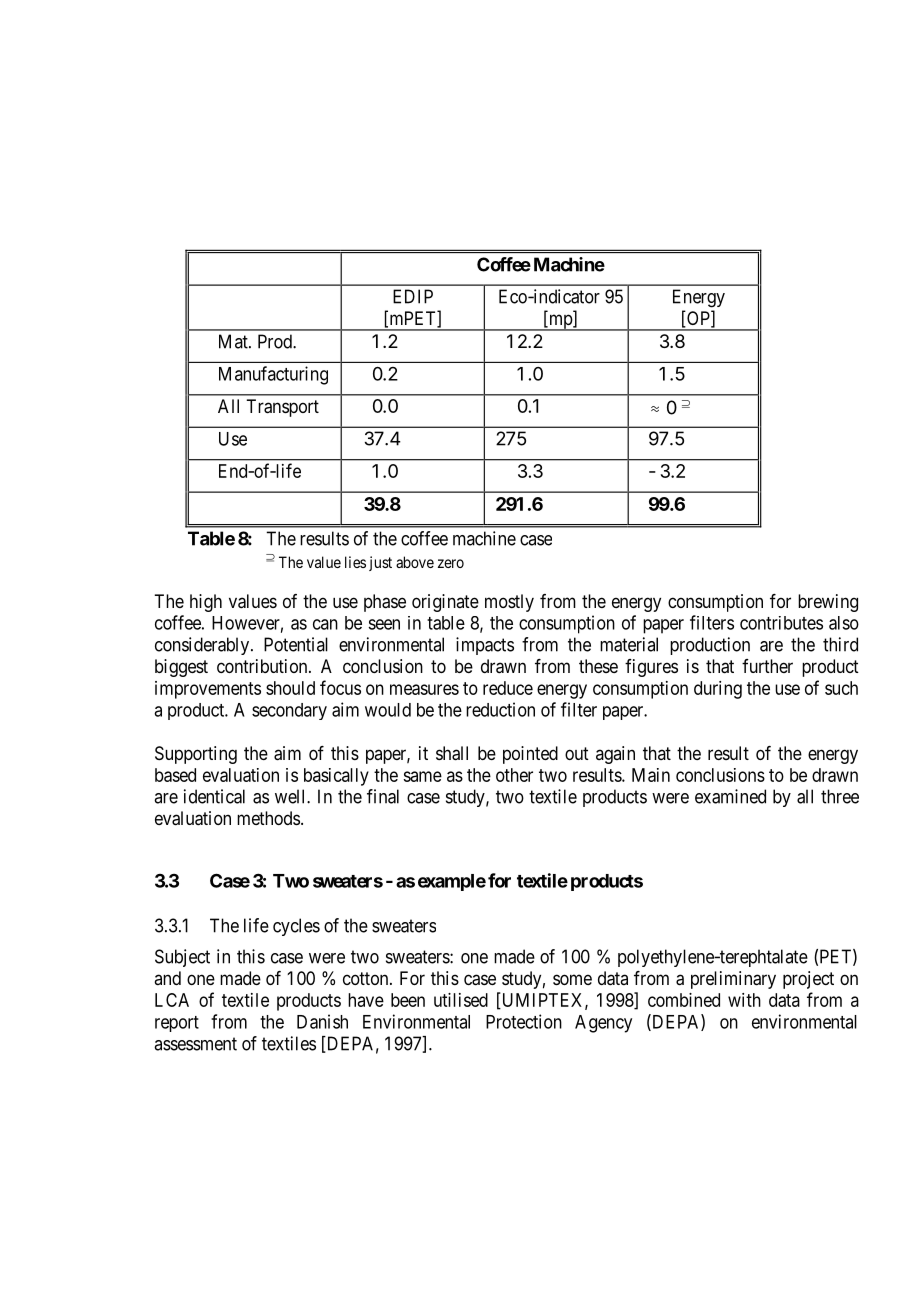 The width and height of the screenshot is (924, 1308). What do you see at coordinates (744, 1000) in the screenshot?
I see `with` at bounding box center [744, 1000].
